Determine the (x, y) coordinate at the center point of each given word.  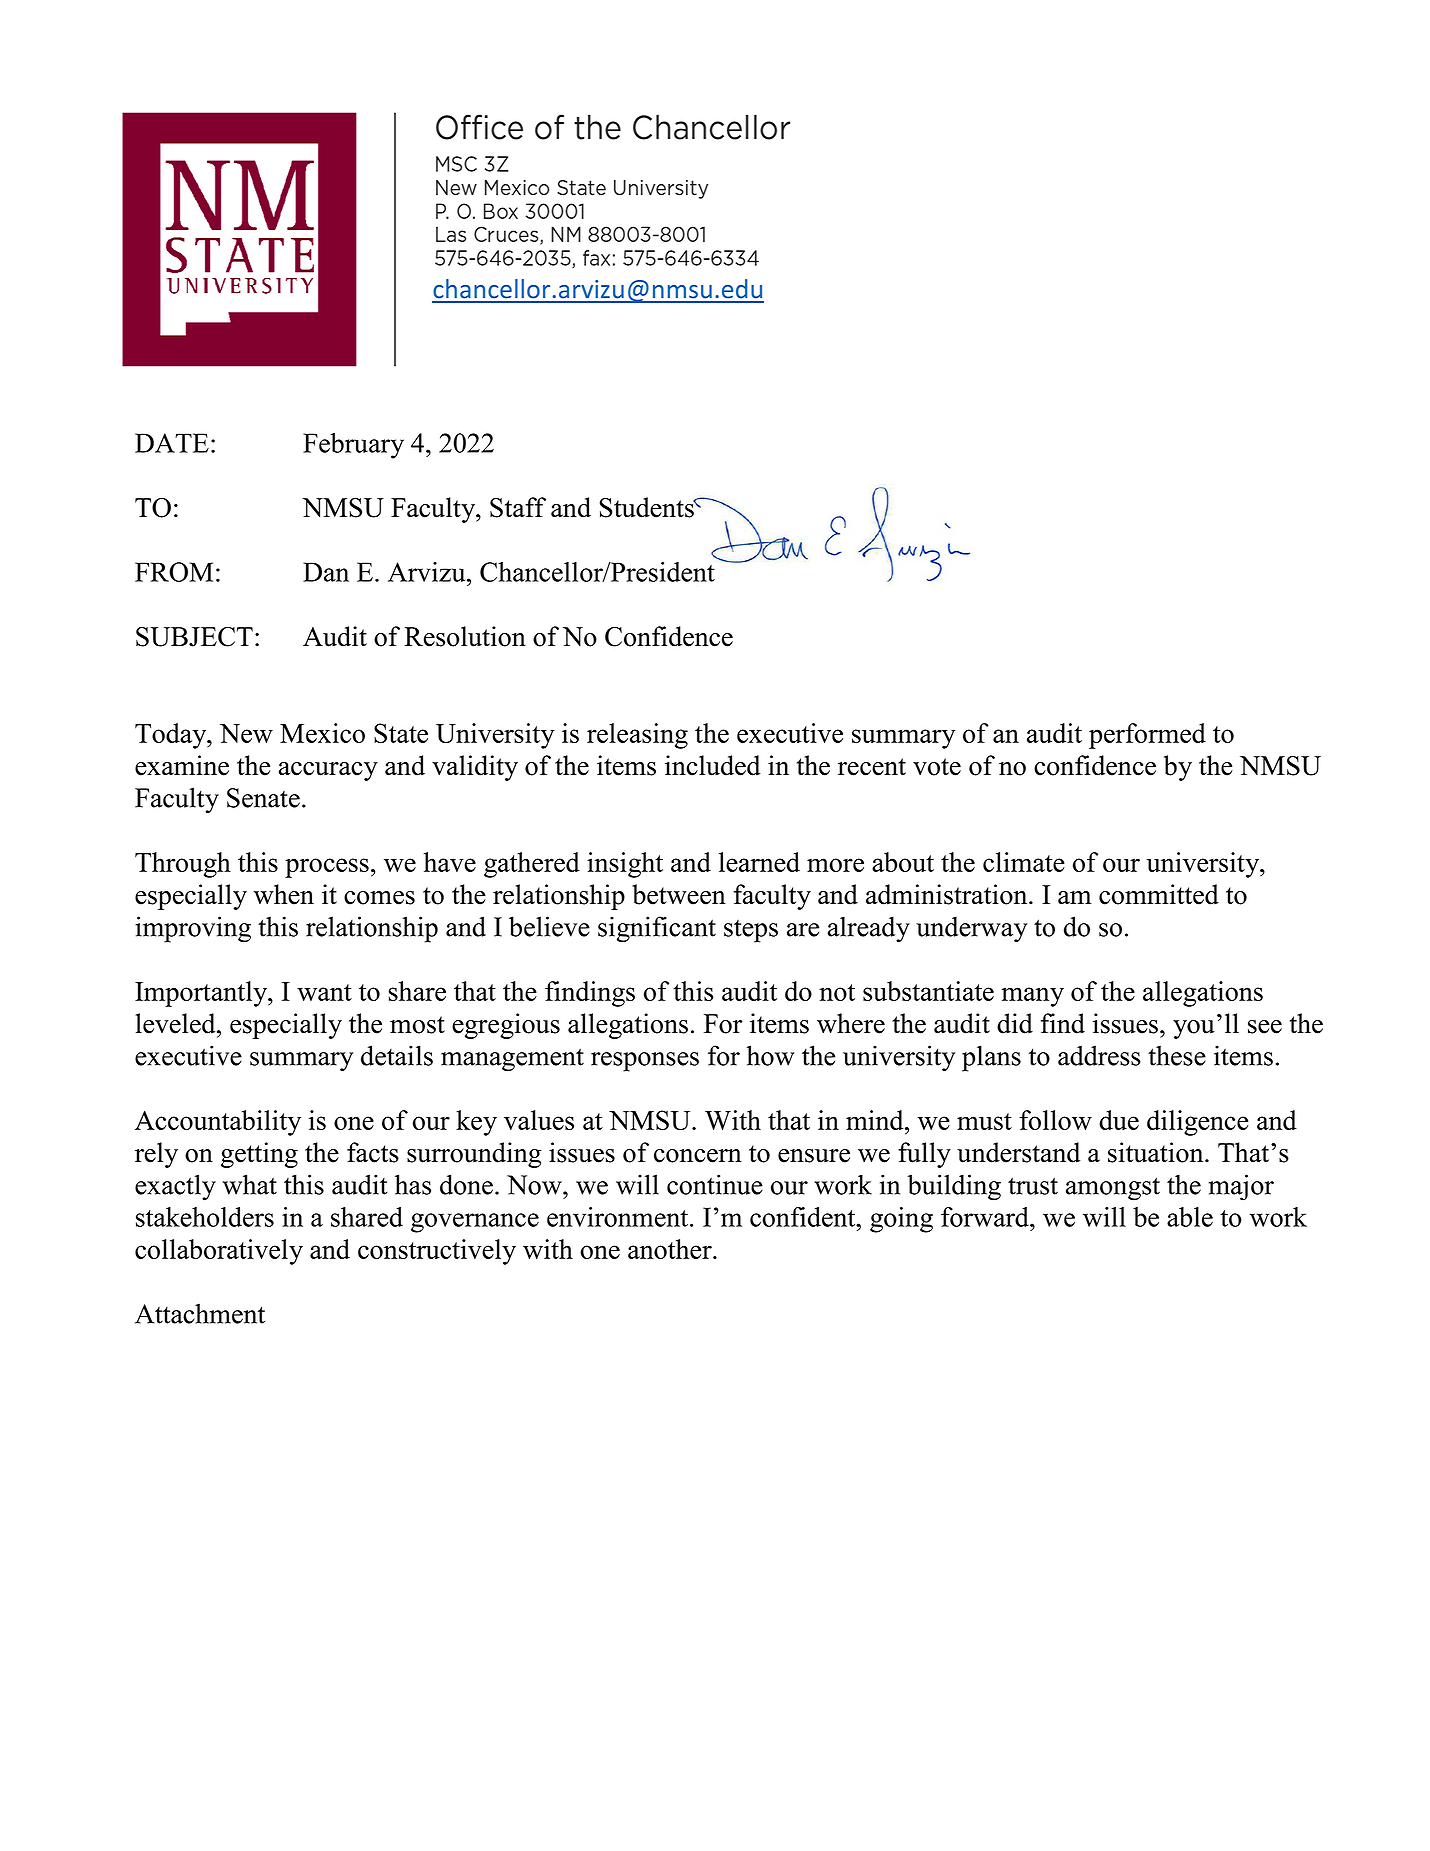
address (1099, 1055)
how (770, 1055)
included (713, 765)
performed (1147, 736)
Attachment (200, 1313)
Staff (518, 507)
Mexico (322, 733)
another (671, 1249)
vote (937, 767)
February (353, 446)
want (324, 992)
